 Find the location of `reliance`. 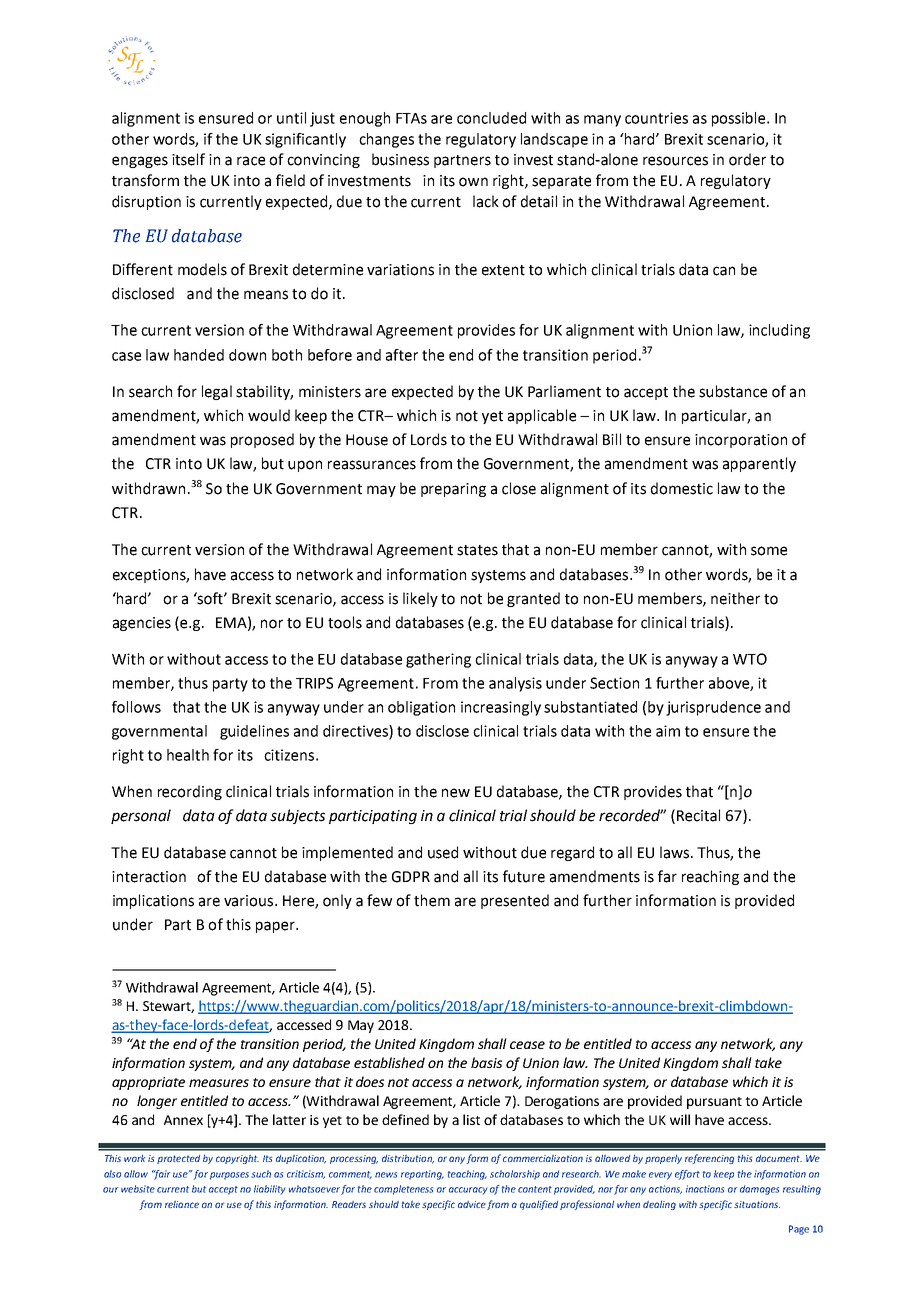

reliance is located at coordinates (182, 1204).
